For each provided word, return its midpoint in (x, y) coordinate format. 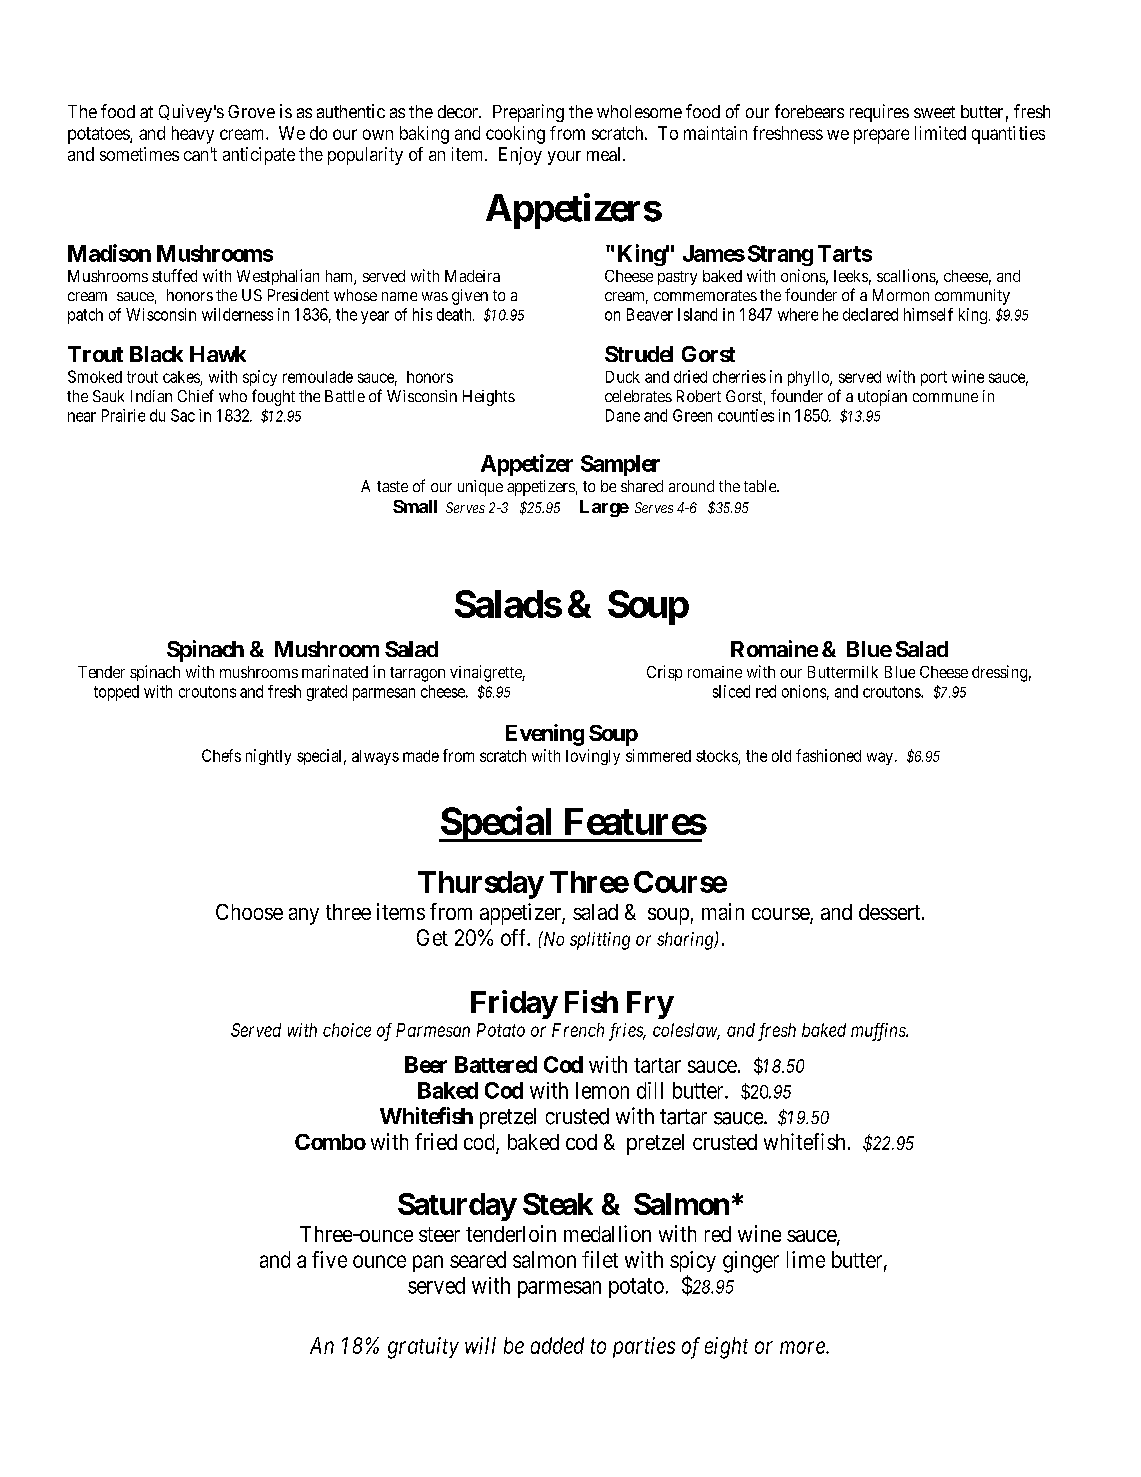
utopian (882, 398)
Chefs (221, 755)
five (329, 1259)
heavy (193, 135)
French (578, 1030)
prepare (881, 136)
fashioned (828, 755)
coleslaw (686, 1031)
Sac (183, 415)
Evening (545, 735)
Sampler (620, 465)
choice (347, 1030)
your (564, 158)
